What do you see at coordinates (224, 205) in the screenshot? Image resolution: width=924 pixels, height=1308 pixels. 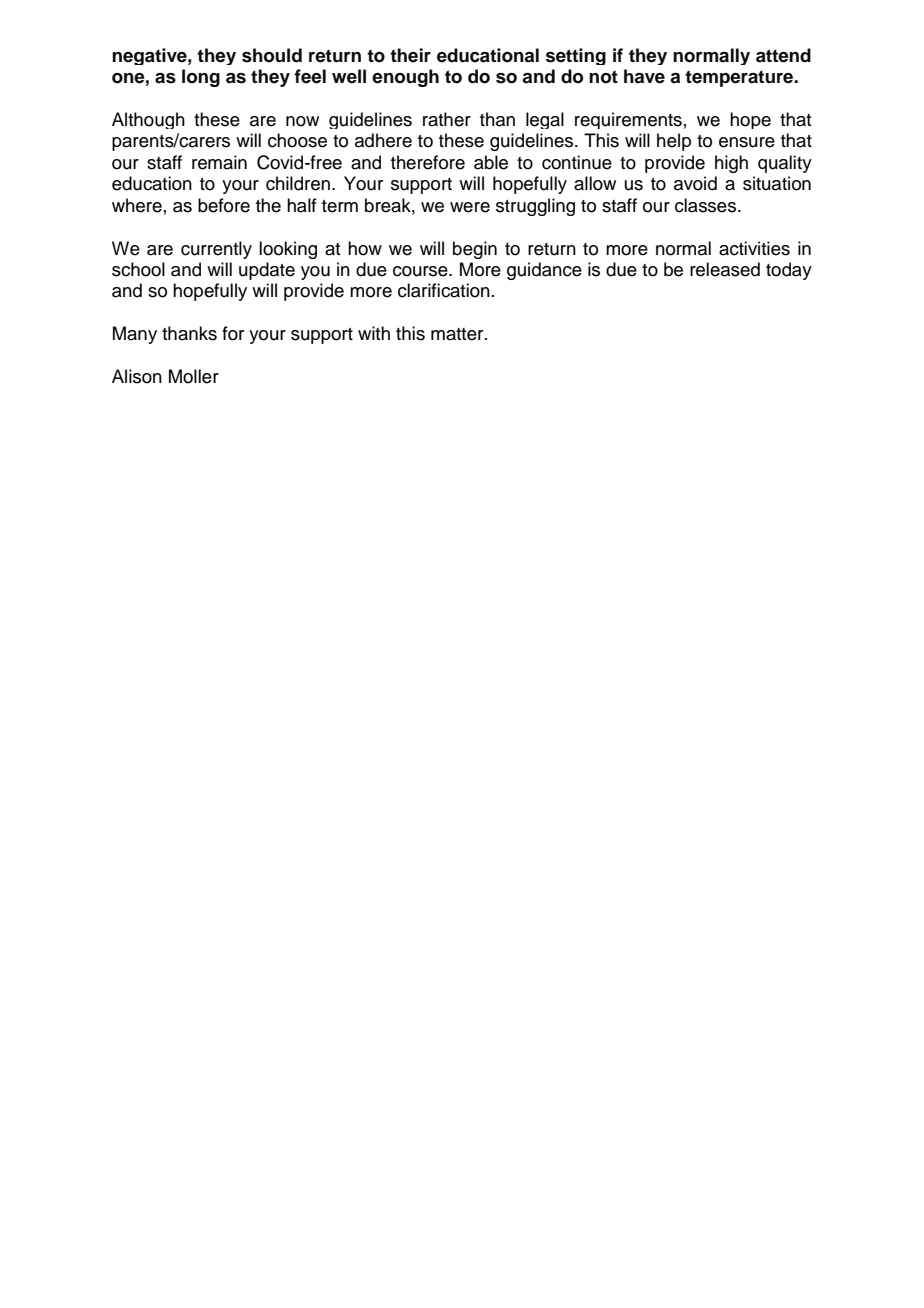 I see `before` at bounding box center [224, 205].
